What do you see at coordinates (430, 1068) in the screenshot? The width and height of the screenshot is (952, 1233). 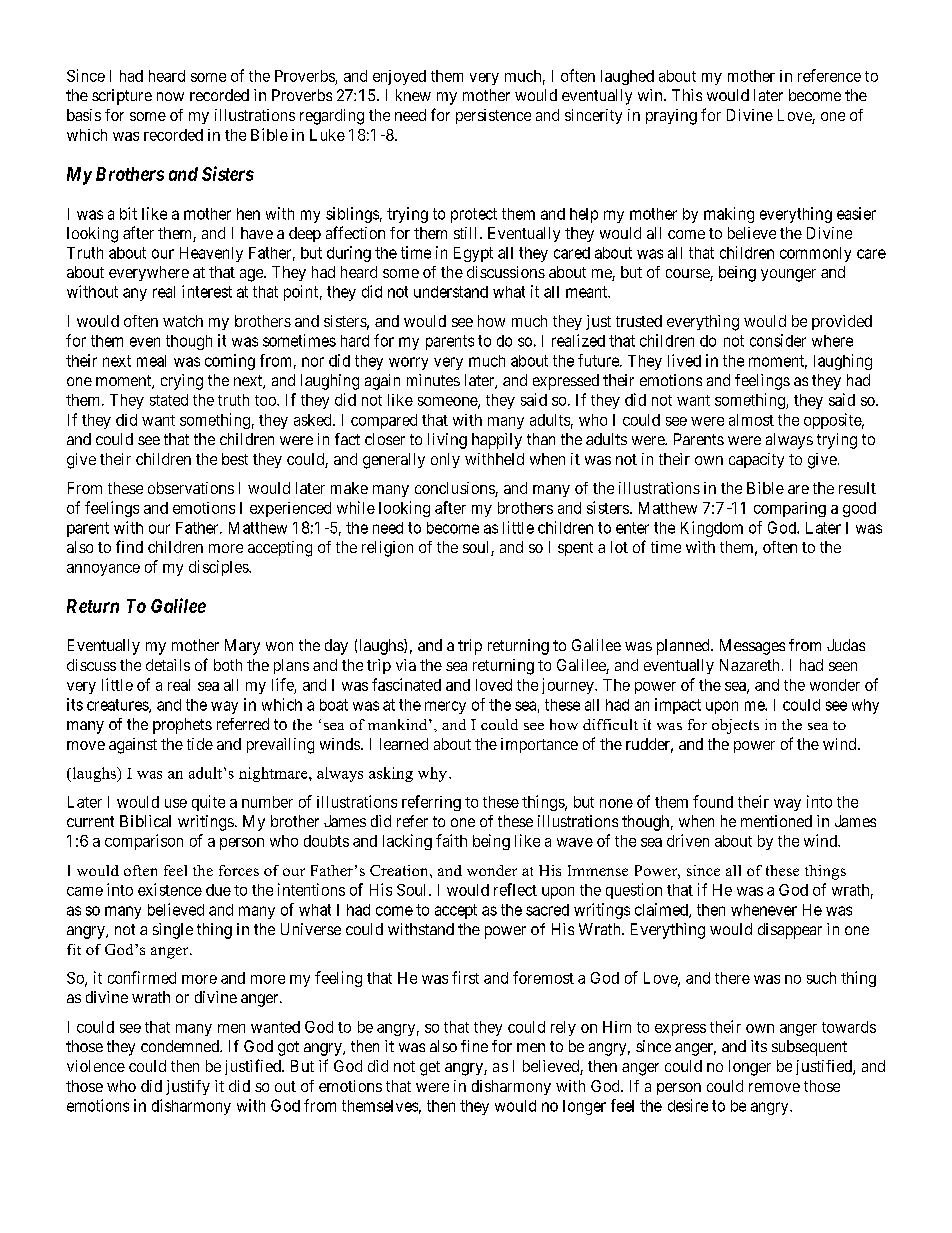 I see `get` at bounding box center [430, 1068].
